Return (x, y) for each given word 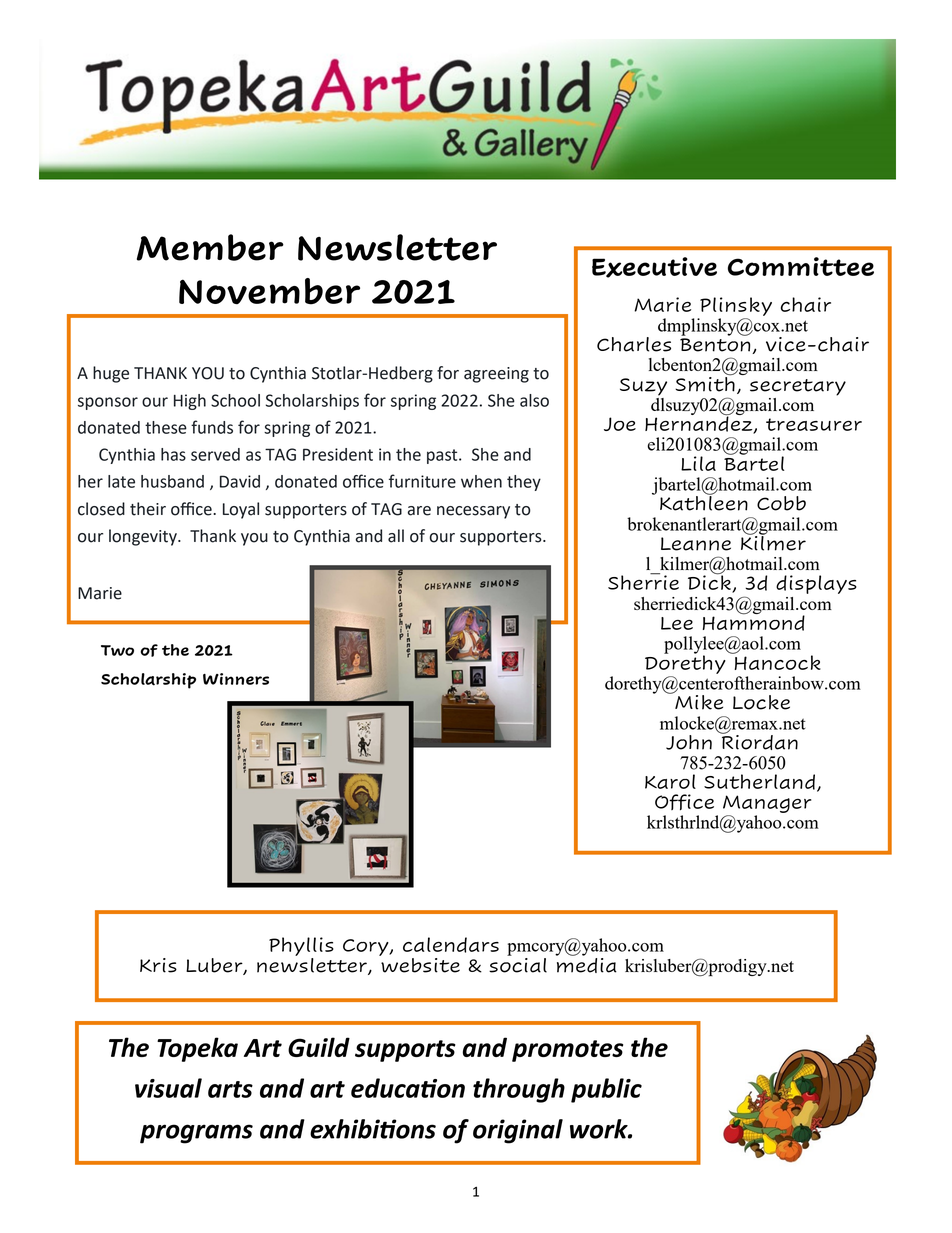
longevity (144, 537)
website (419, 964)
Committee (801, 266)
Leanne (696, 544)
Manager (767, 804)
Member (210, 247)
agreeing (496, 375)
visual (168, 1088)
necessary (473, 512)
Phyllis (301, 948)
